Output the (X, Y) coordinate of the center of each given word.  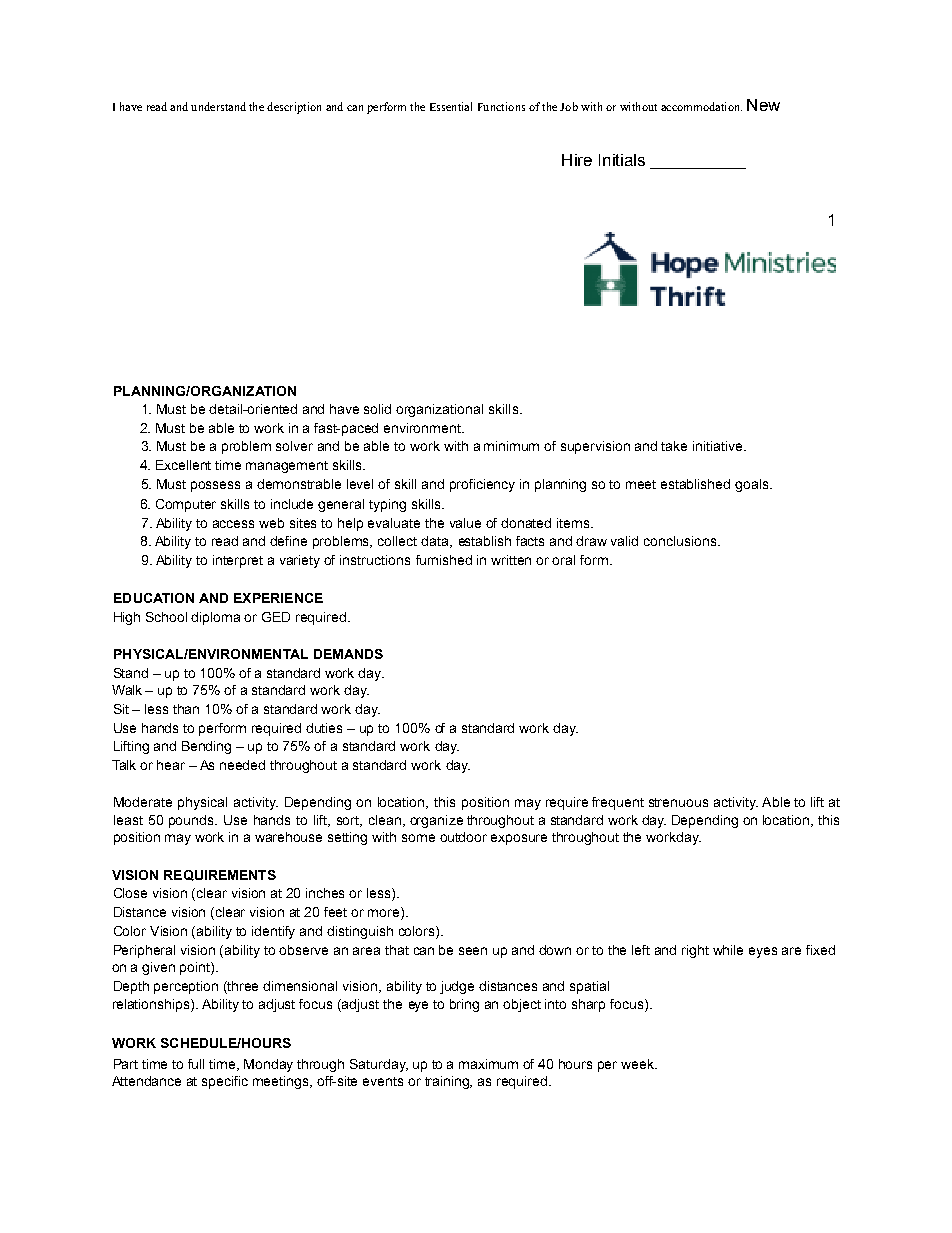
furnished (444, 560)
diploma (215, 618)
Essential (451, 106)
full (196, 1064)
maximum (488, 1064)
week (639, 1064)
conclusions (681, 541)
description (294, 108)
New (763, 105)
